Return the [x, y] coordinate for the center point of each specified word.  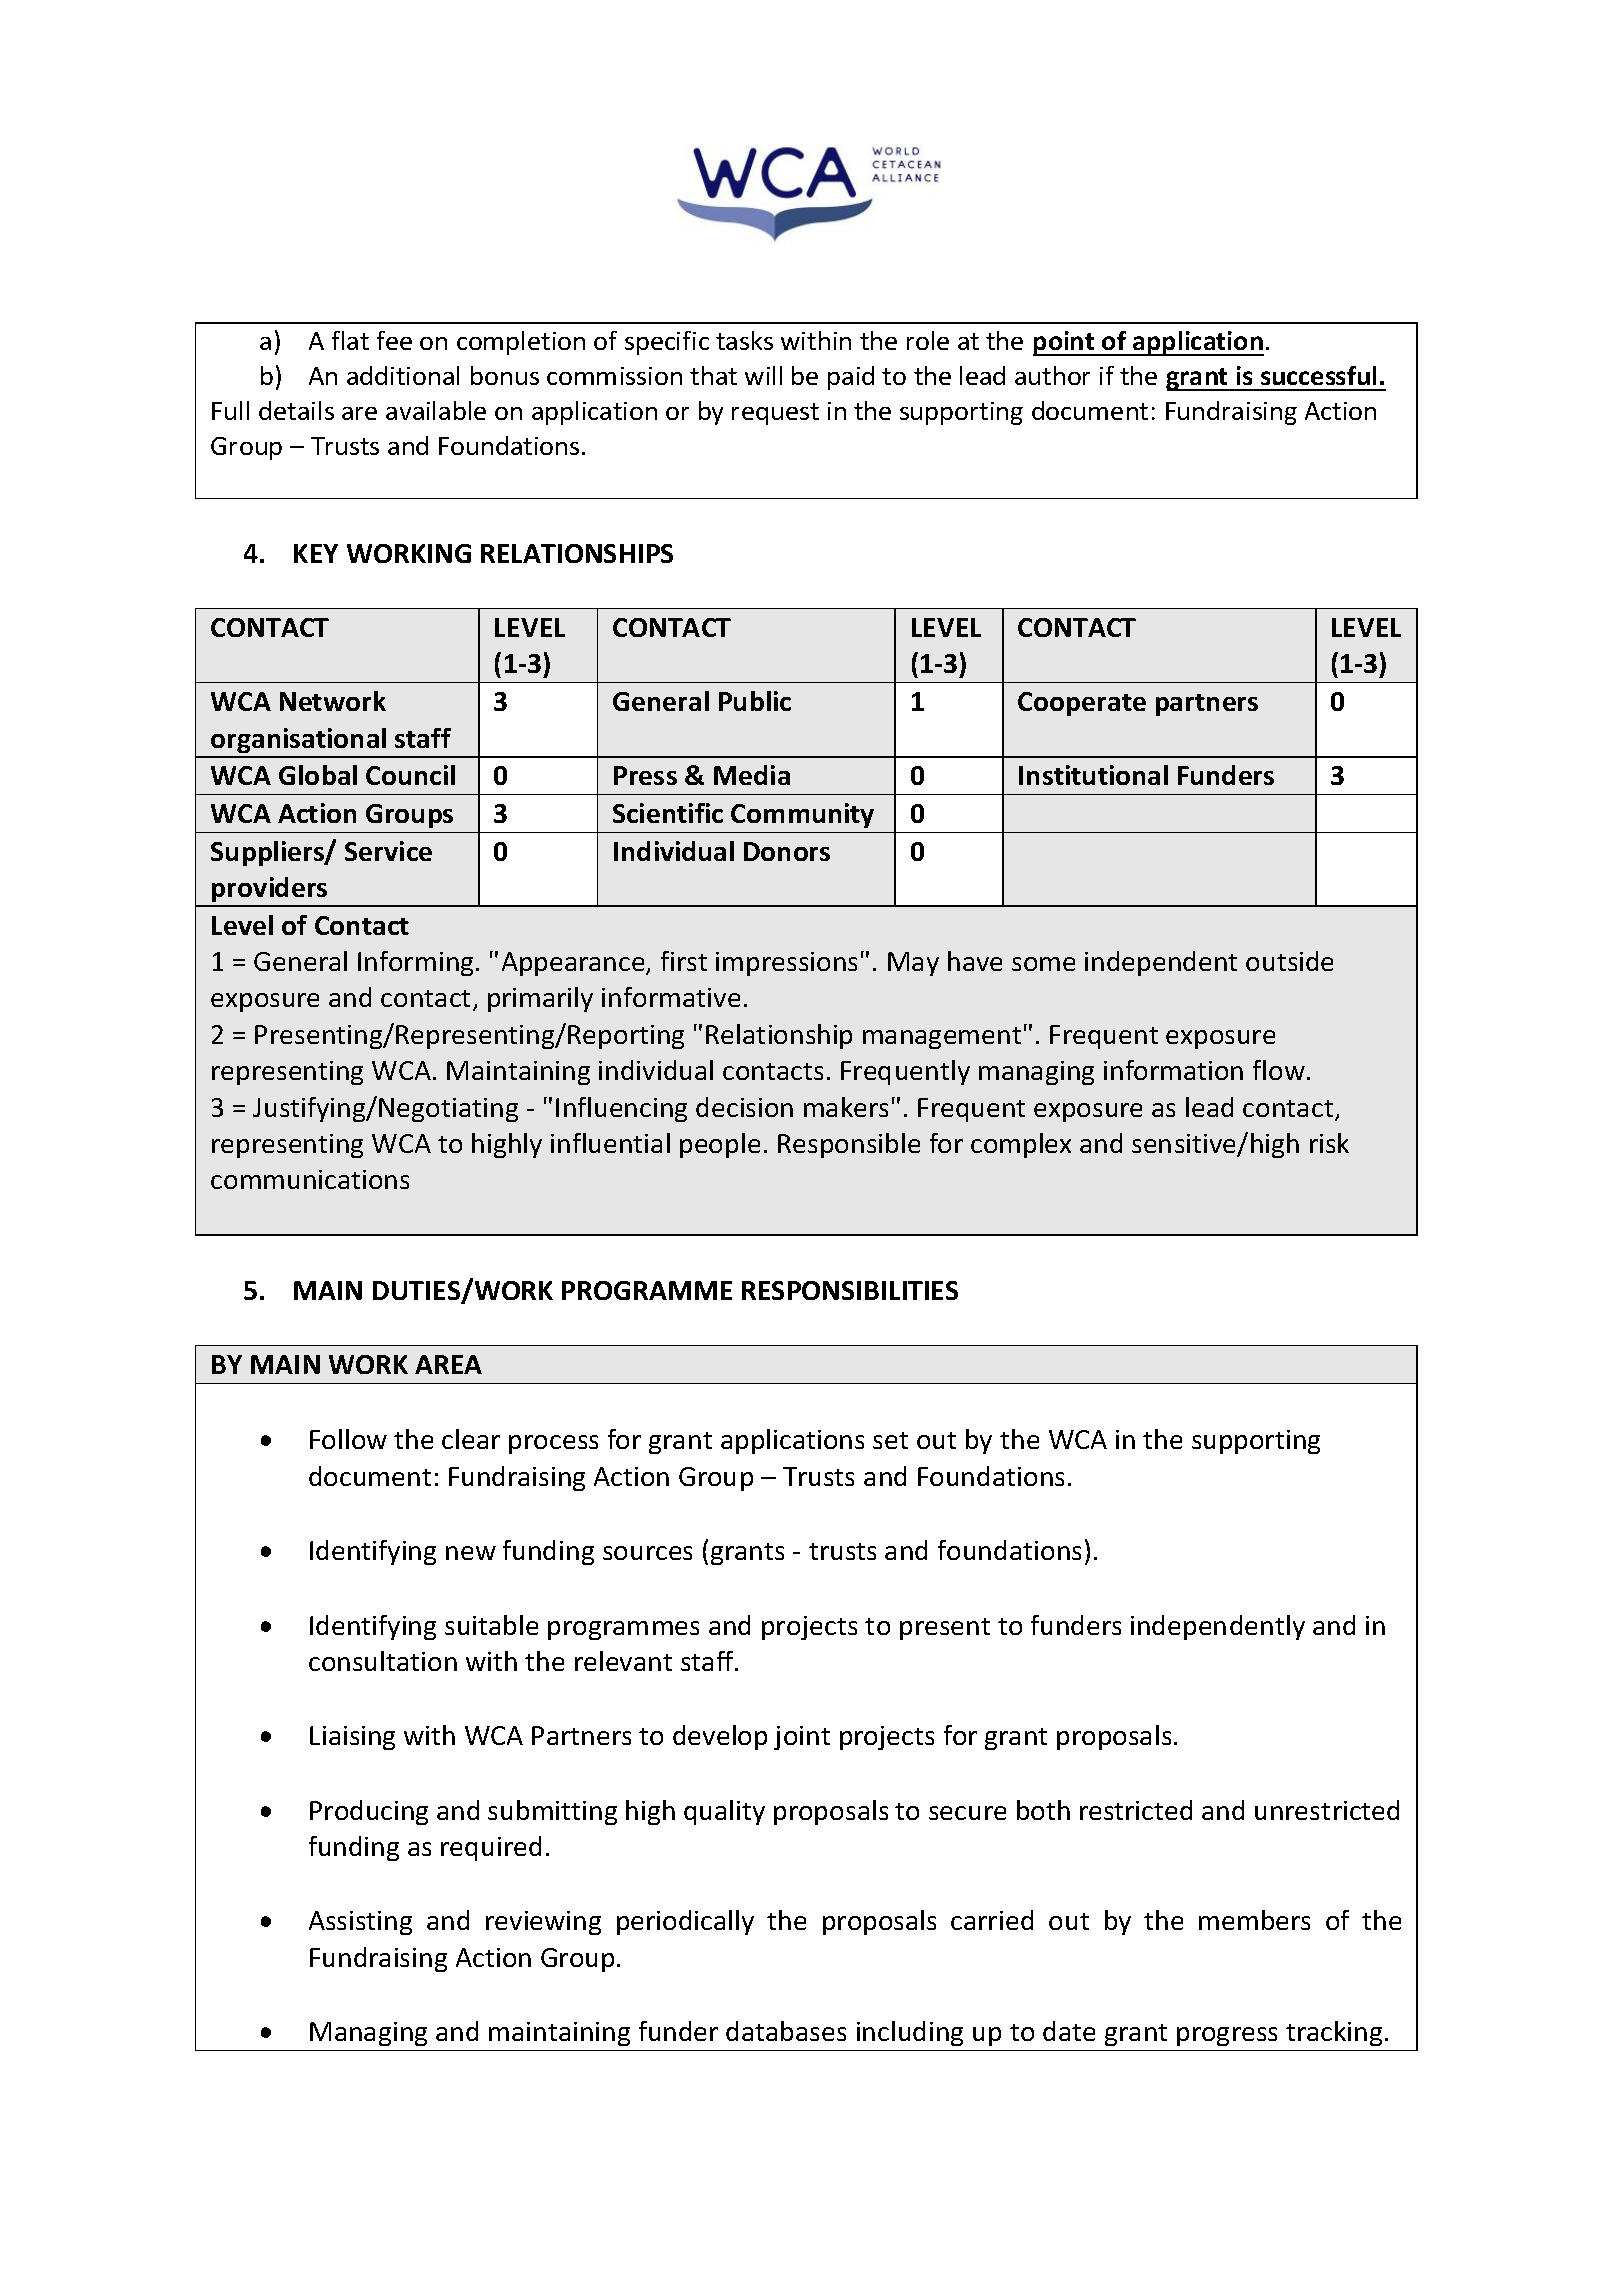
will [763, 375]
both [1043, 1810]
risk [1329, 1143]
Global [318, 775]
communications [310, 1179]
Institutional [1093, 775]
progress [1227, 2036]
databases [786, 2031]
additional [403, 375]
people [720, 1145]
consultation [383, 1661]
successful [1318, 375]
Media [752, 775]
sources [647, 1553]
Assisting [360, 1923]
